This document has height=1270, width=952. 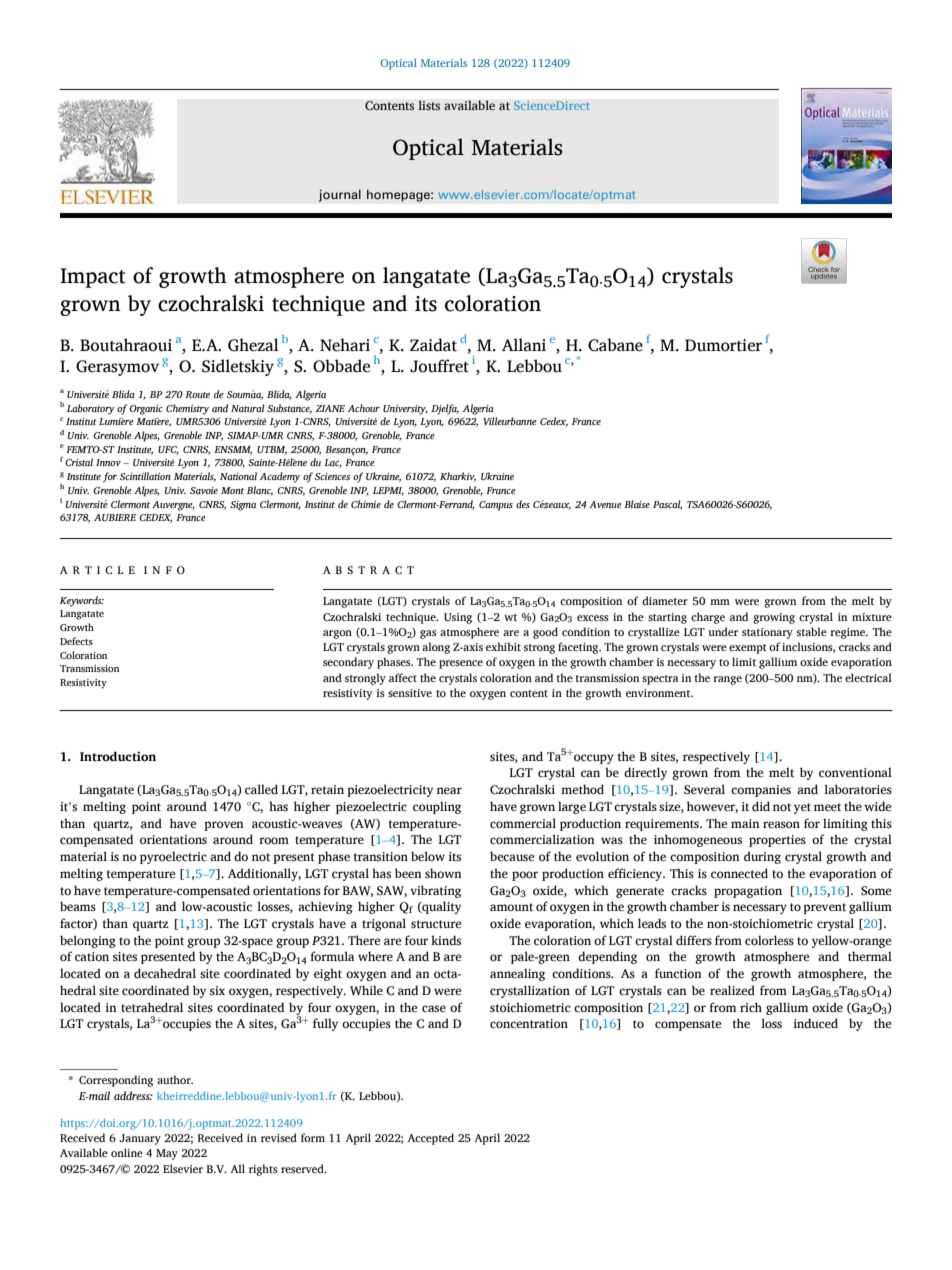 What do you see at coordinates (167, 1154) in the document?
I see `May` at bounding box center [167, 1154].
